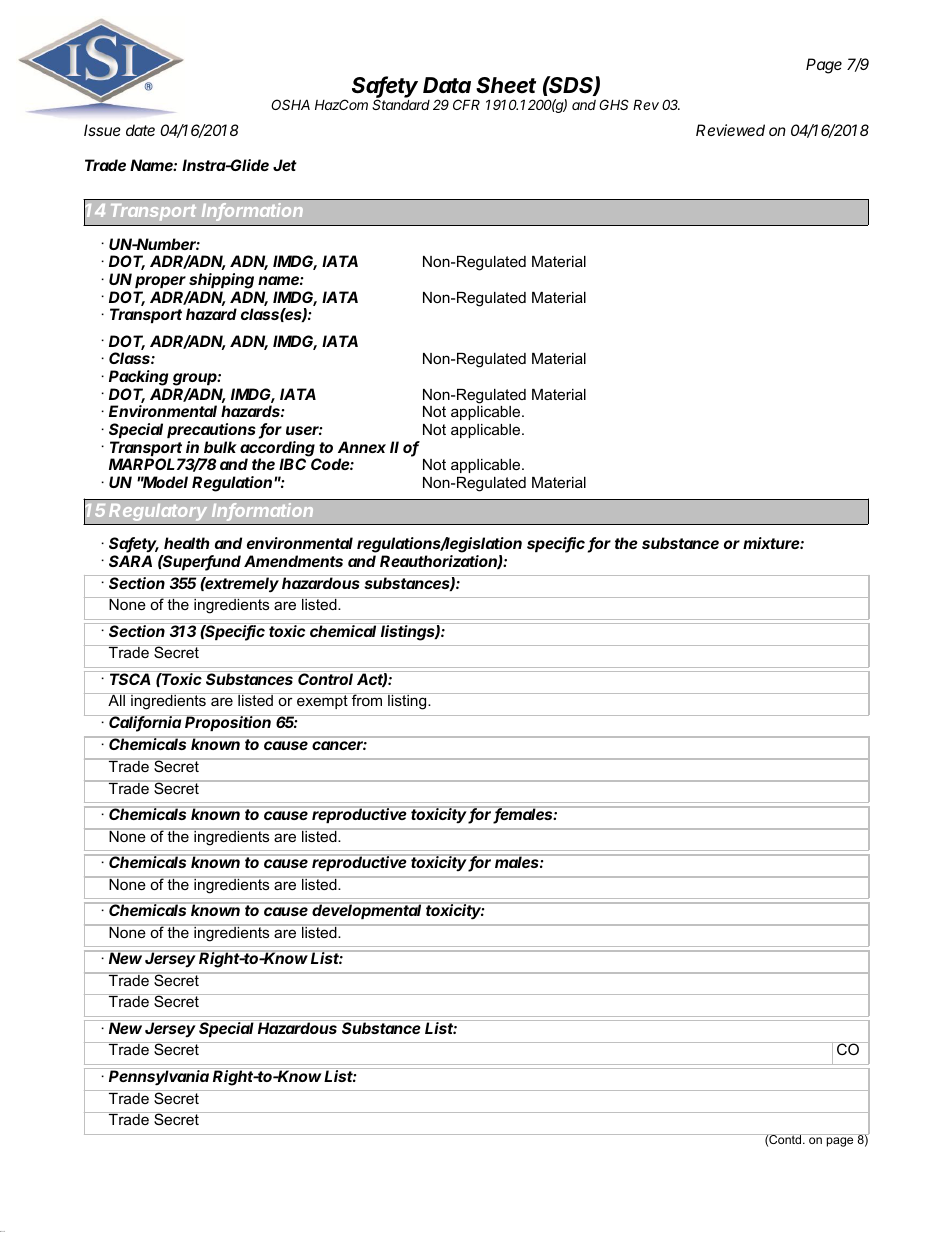 The image size is (952, 1233). What do you see at coordinates (140, 130) in the image?
I see `date` at bounding box center [140, 130].
